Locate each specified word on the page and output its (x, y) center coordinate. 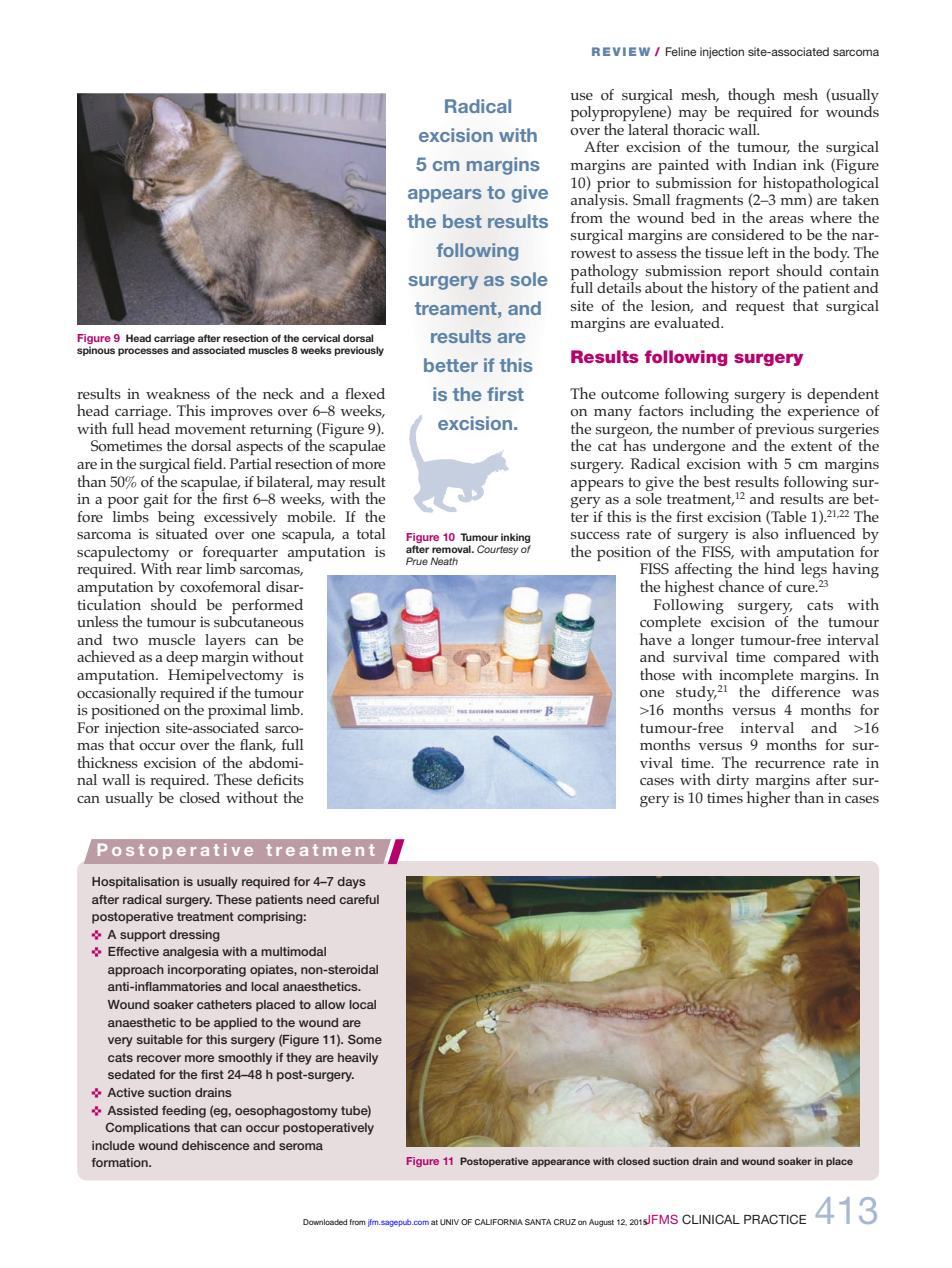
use (581, 96)
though (751, 96)
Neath (444, 561)
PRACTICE (775, 1219)
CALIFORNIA (499, 1222)
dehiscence (215, 1145)
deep (182, 658)
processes (143, 352)
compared (807, 658)
